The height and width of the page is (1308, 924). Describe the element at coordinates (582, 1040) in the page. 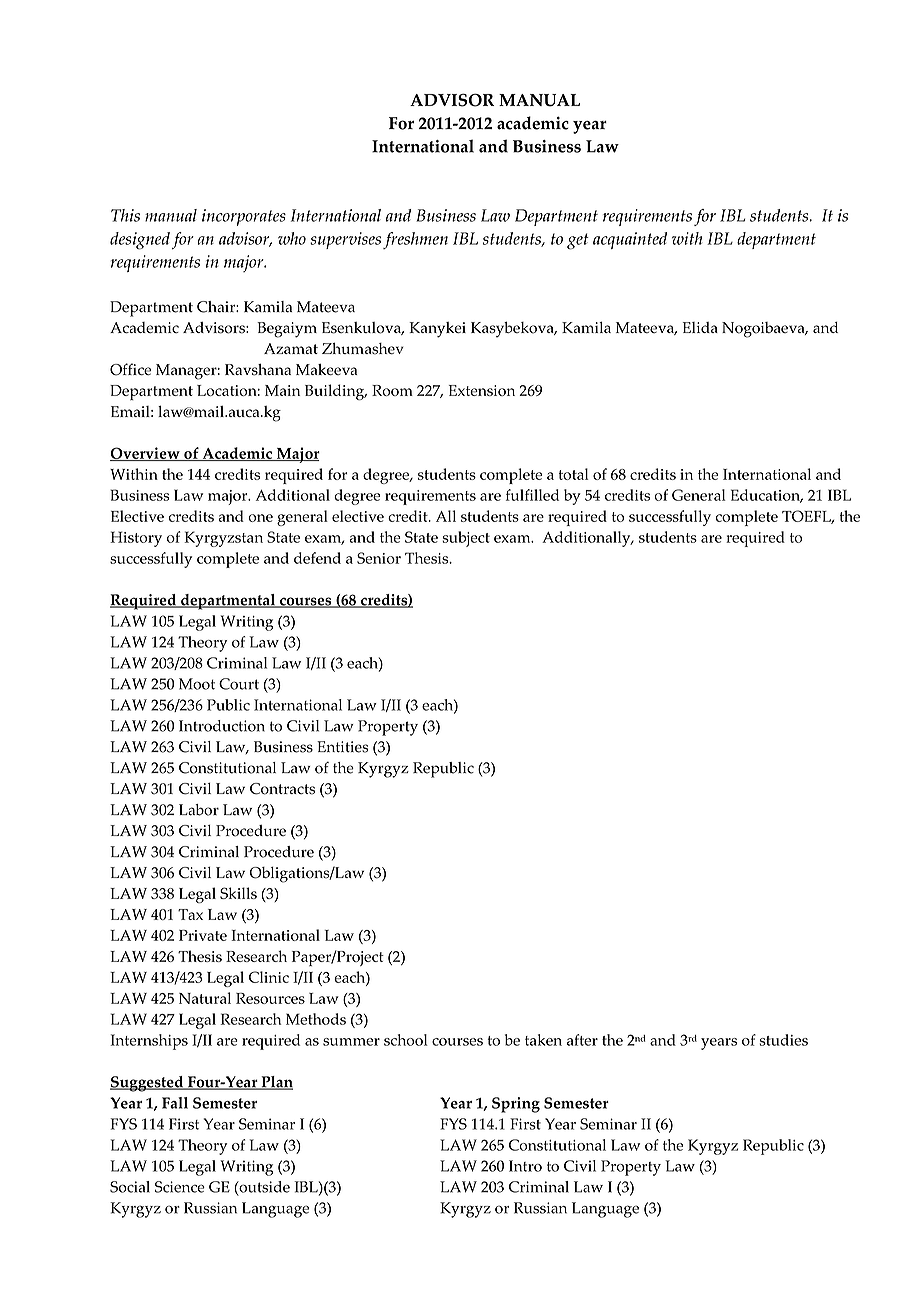

I see `after` at that location.
